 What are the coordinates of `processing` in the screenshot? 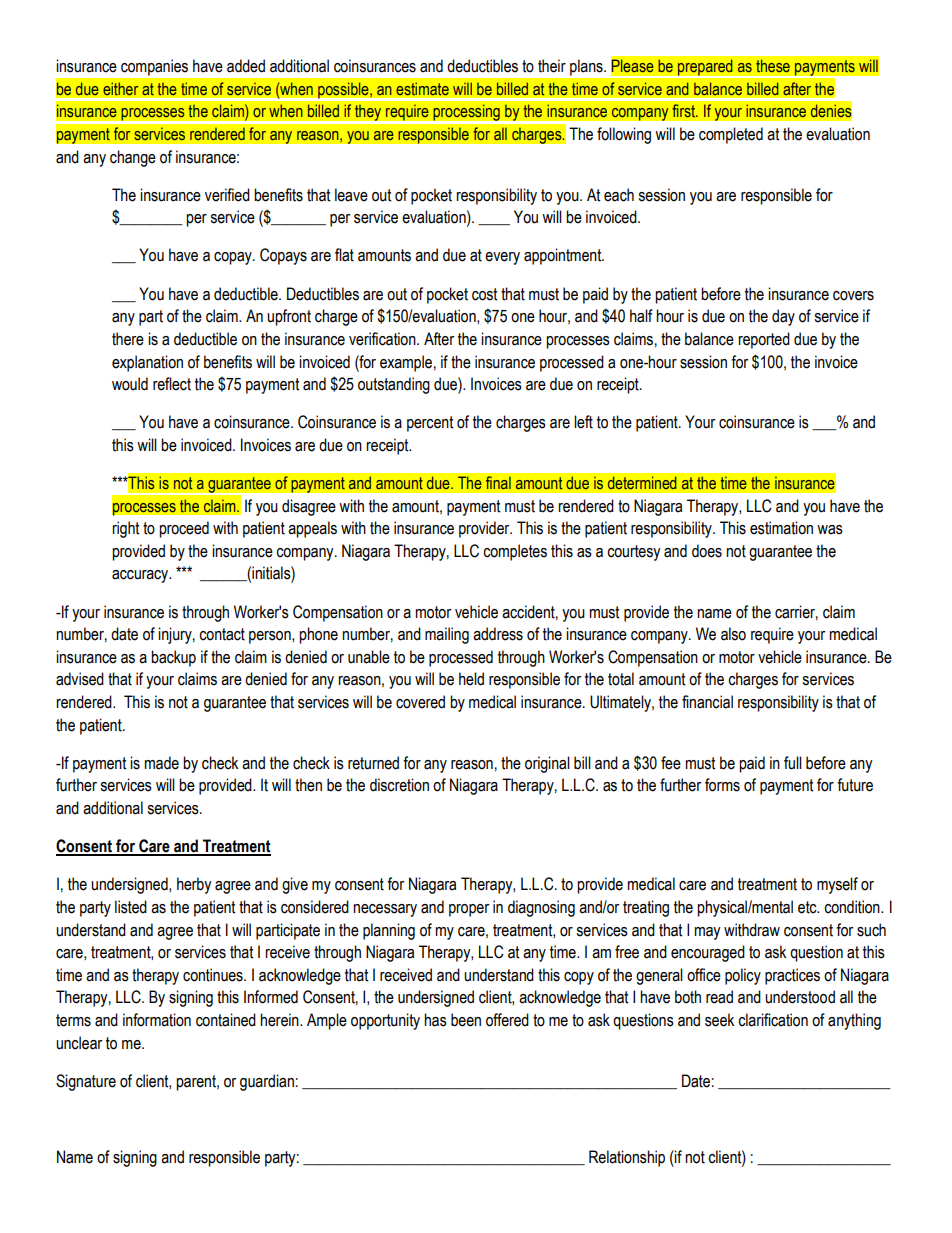 It's located at (466, 113).
